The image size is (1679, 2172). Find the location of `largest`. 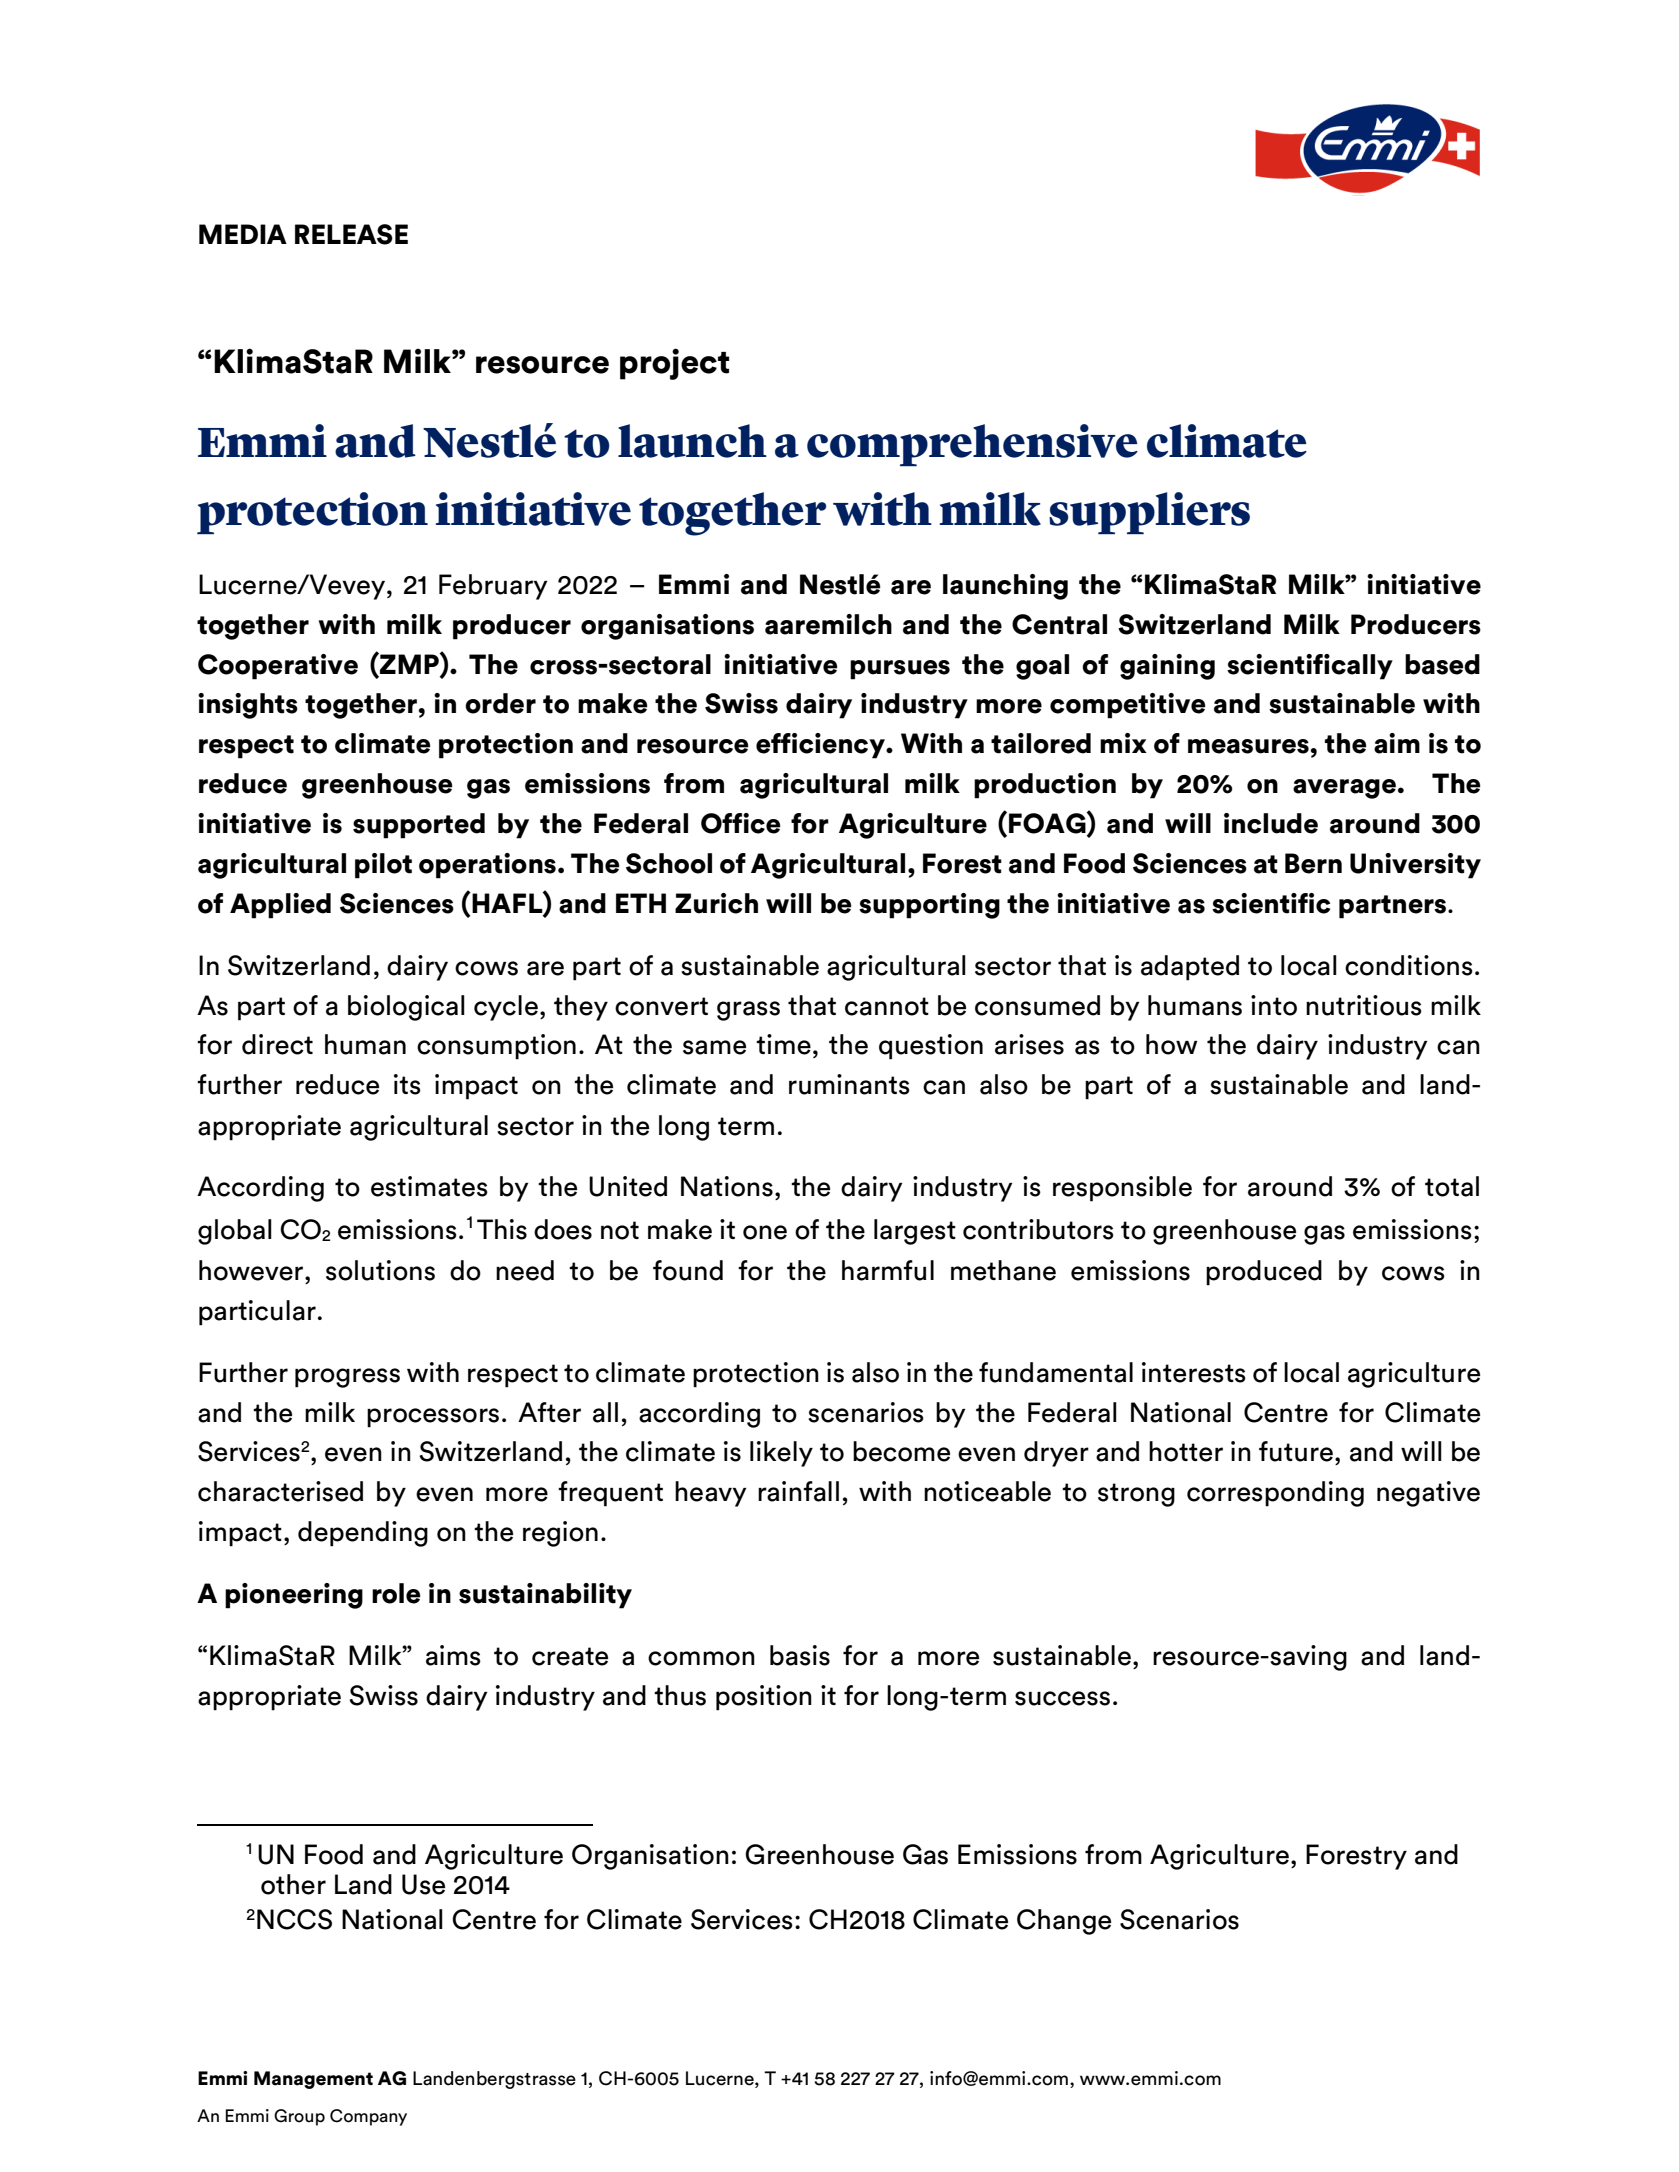

largest is located at coordinates (915, 1232).
